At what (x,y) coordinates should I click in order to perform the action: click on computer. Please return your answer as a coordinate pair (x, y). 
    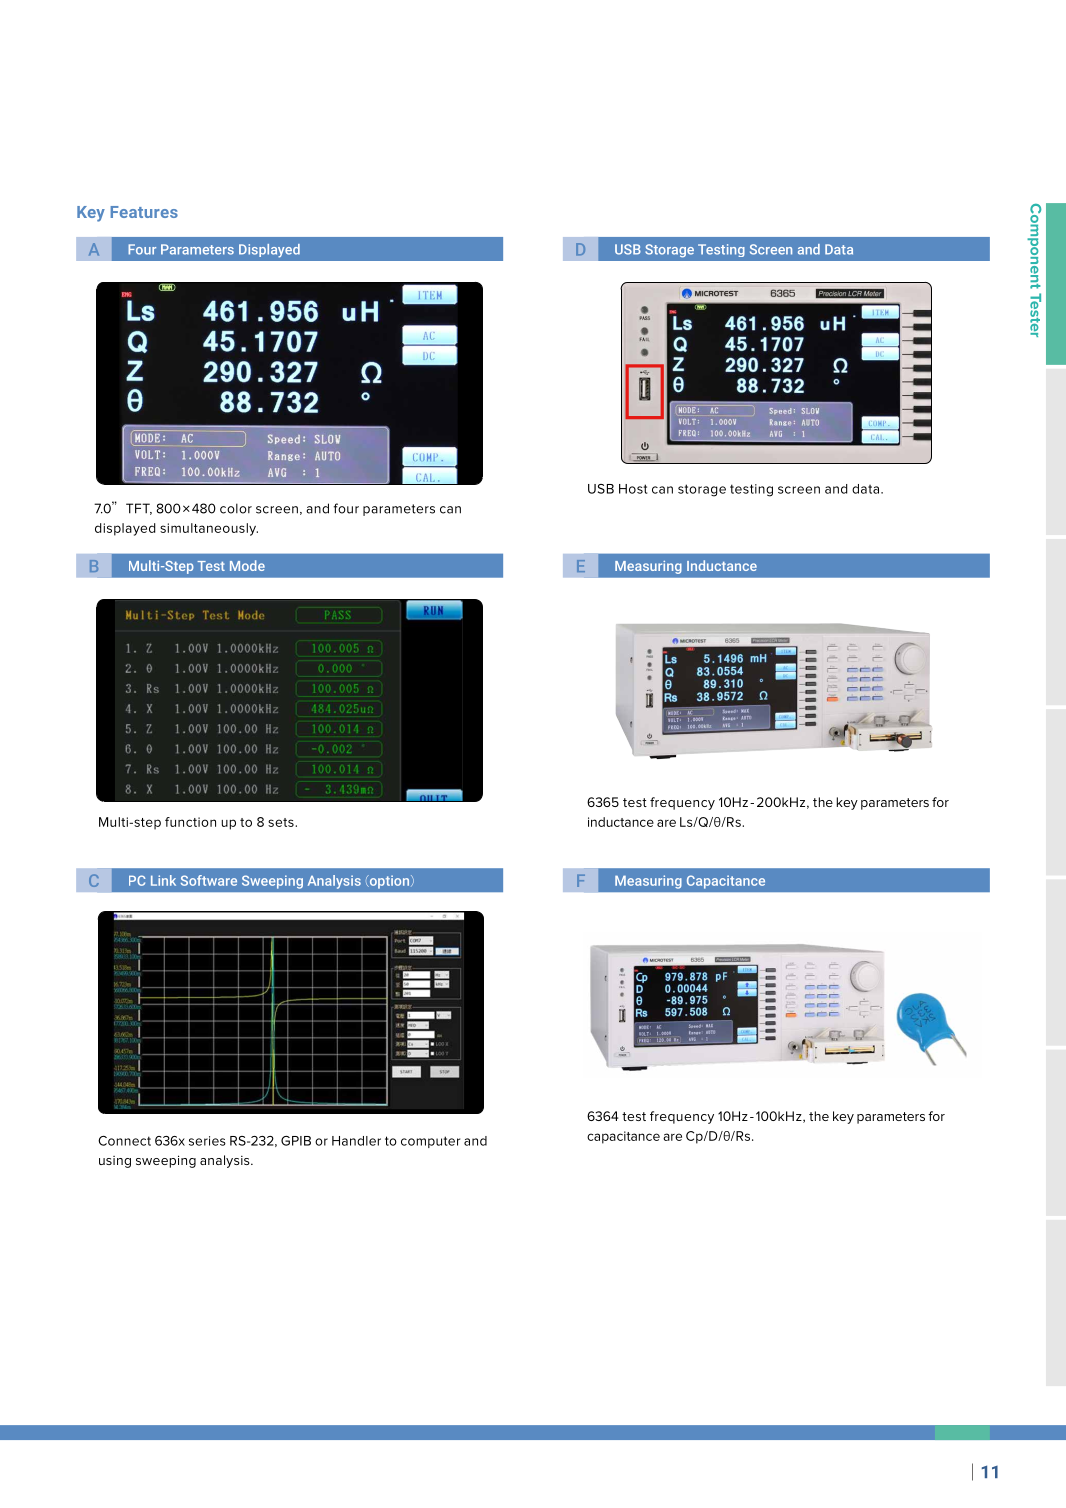
    Looking at the image, I should click on (430, 1142).
